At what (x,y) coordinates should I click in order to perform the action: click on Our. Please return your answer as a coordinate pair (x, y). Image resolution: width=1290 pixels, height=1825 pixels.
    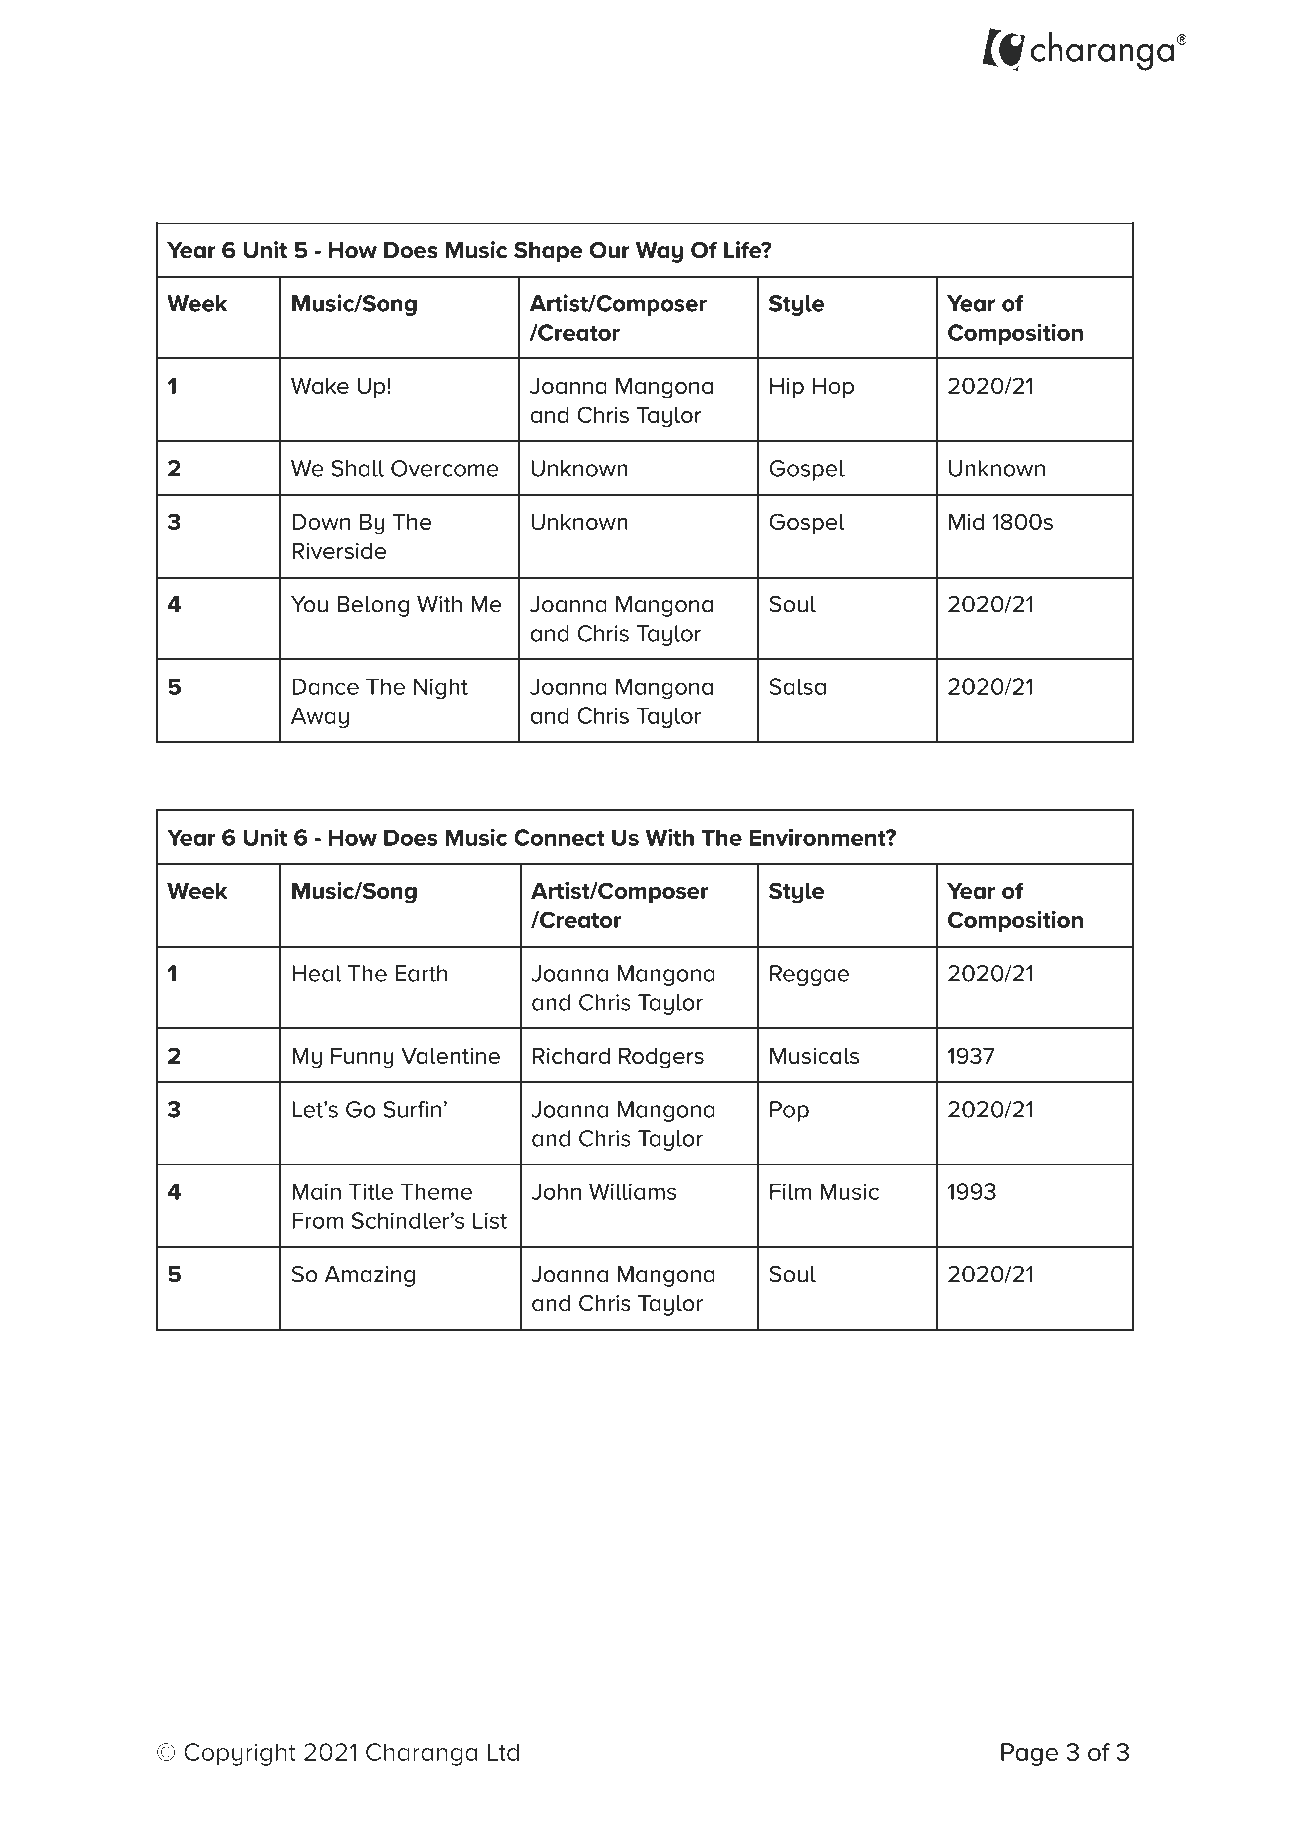
    Looking at the image, I should click on (610, 250).
